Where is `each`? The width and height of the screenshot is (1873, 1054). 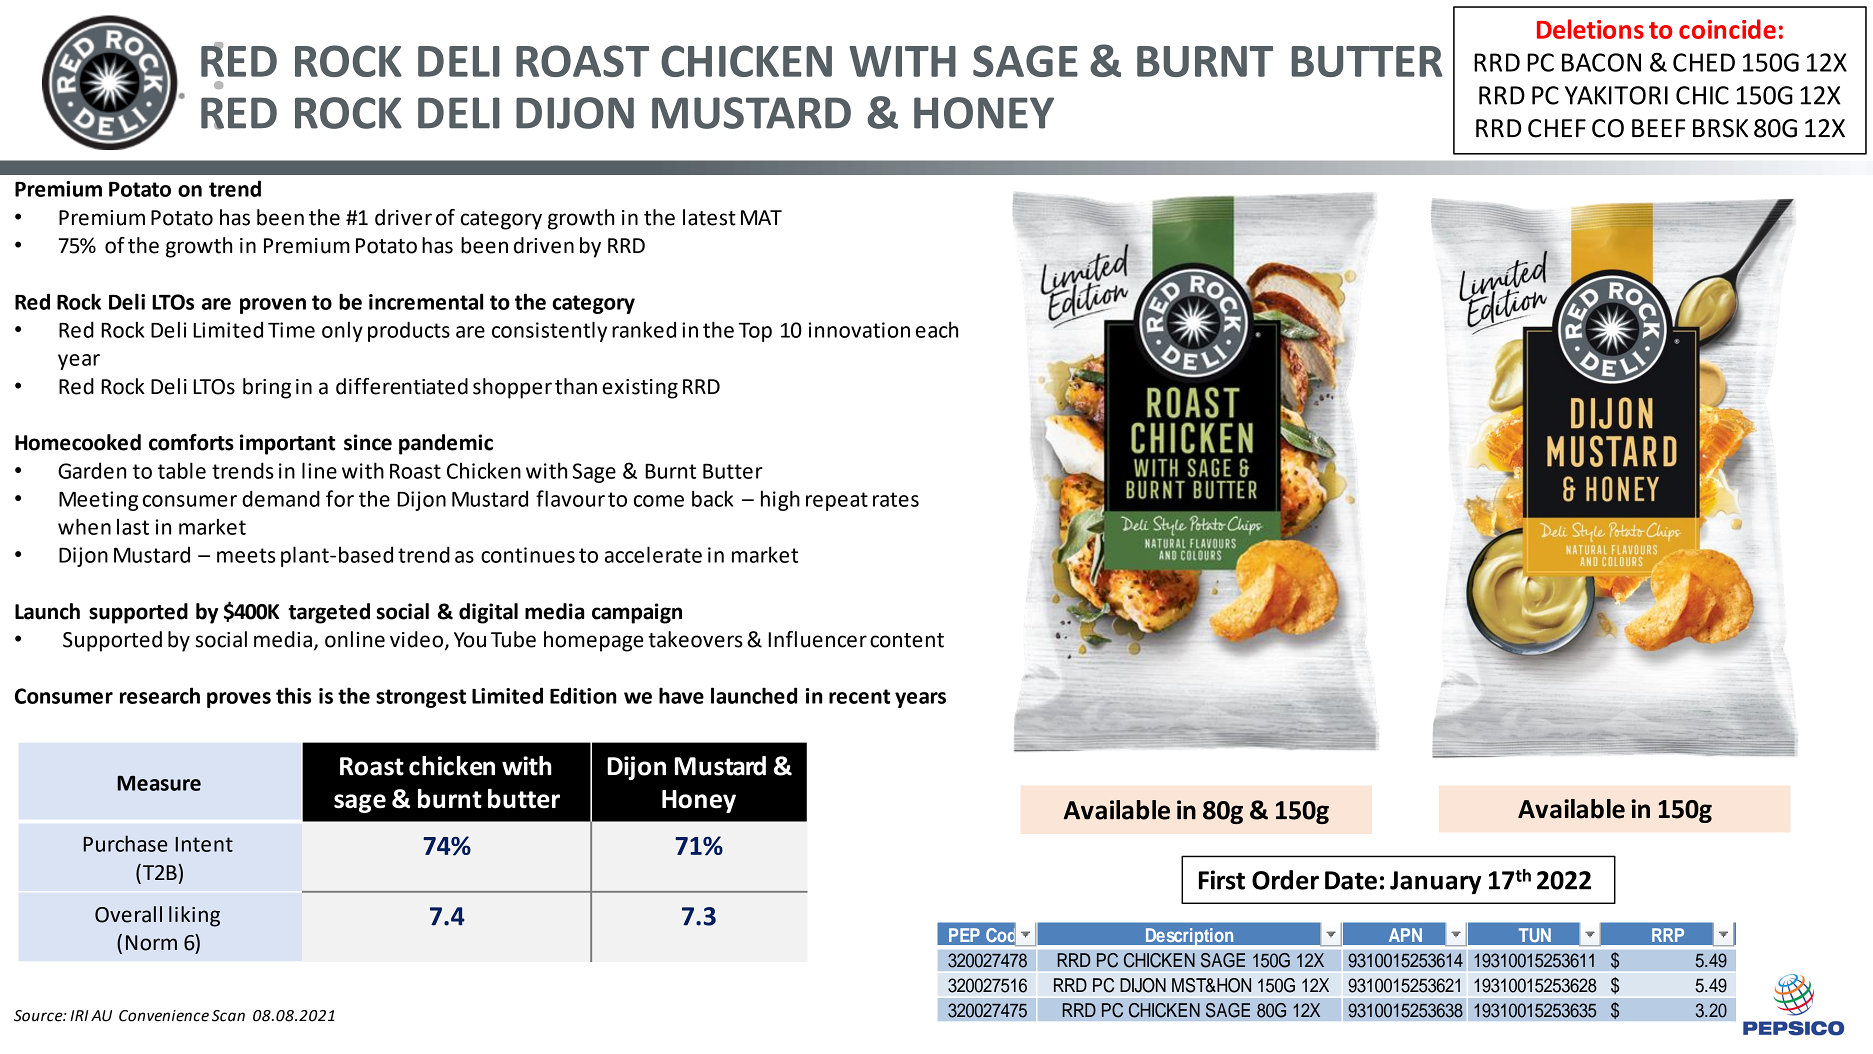
each is located at coordinates (937, 329).
